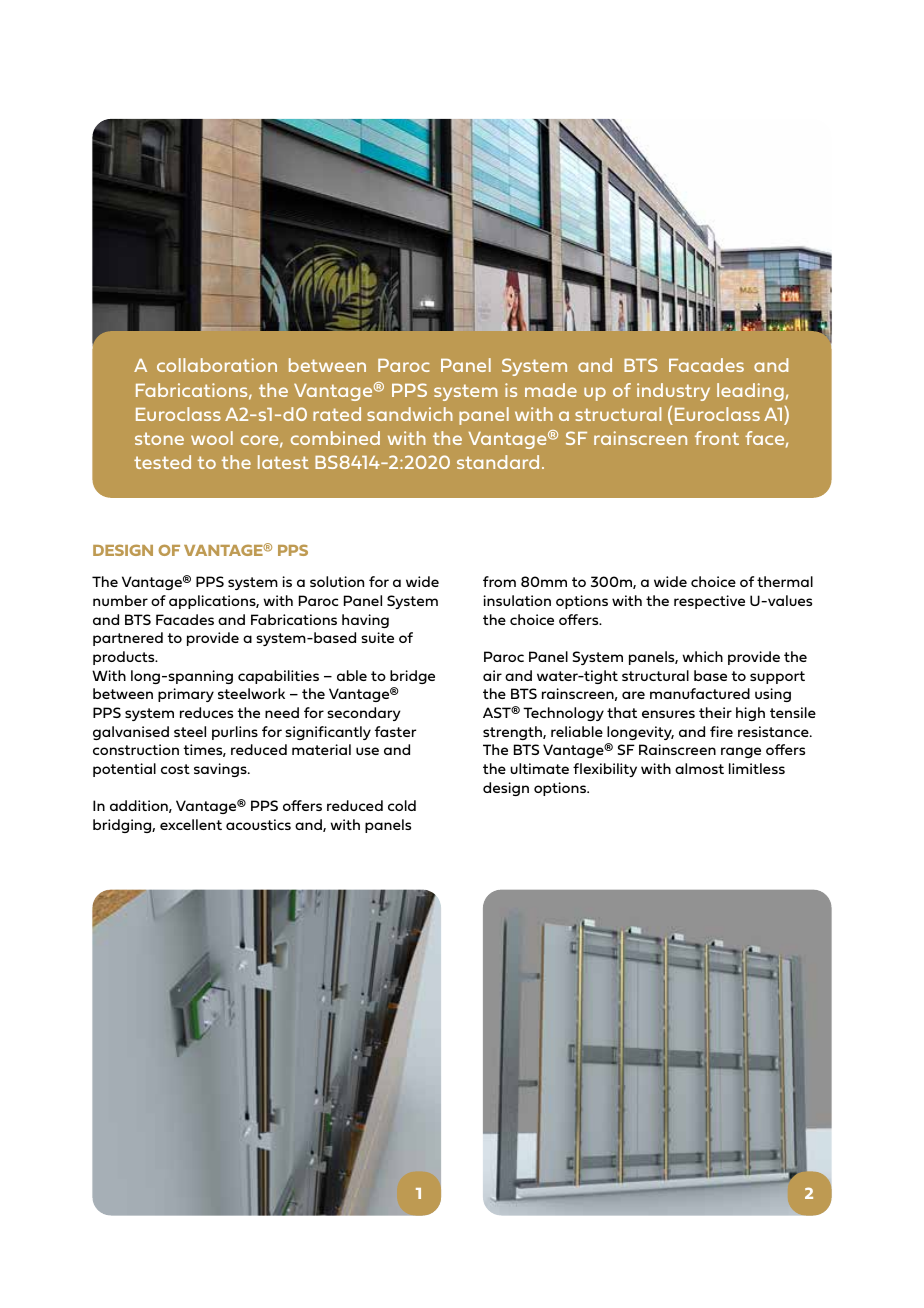 Image resolution: width=924 pixels, height=1308 pixels. What do you see at coordinates (715, 712) in the document?
I see `their` at bounding box center [715, 712].
